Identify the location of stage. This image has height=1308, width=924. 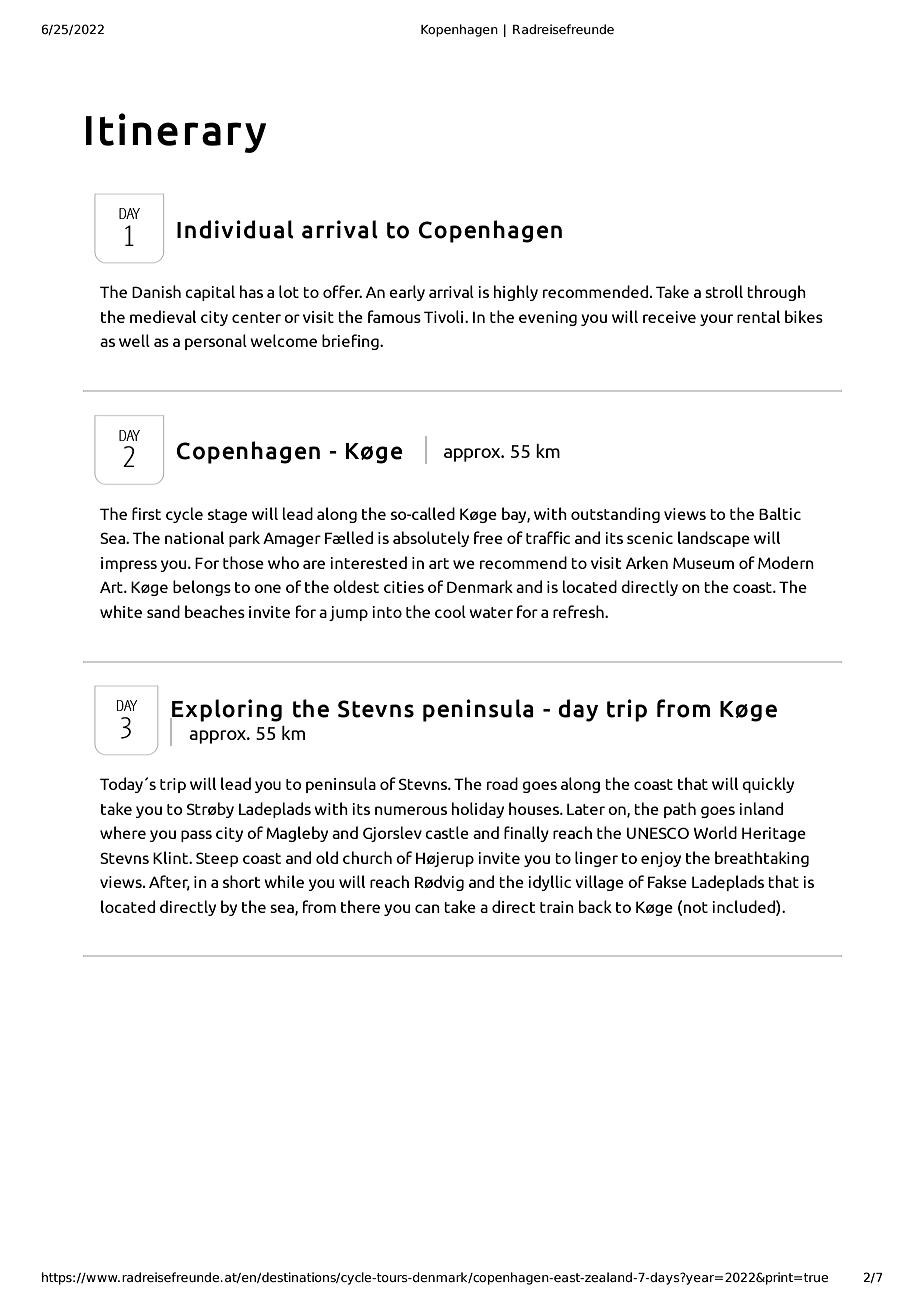
(227, 516).
